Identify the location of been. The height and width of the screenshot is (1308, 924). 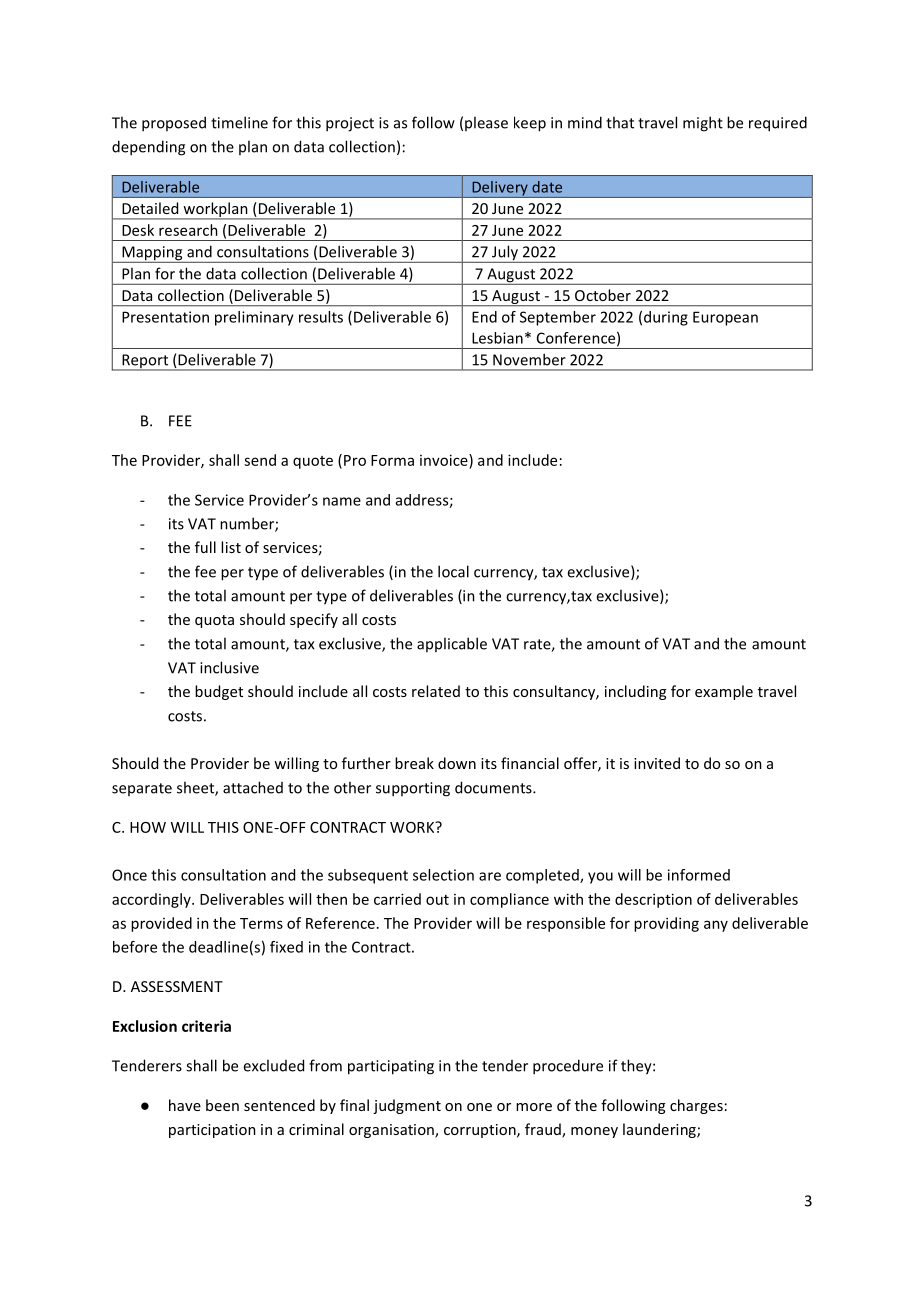
(222, 1105).
